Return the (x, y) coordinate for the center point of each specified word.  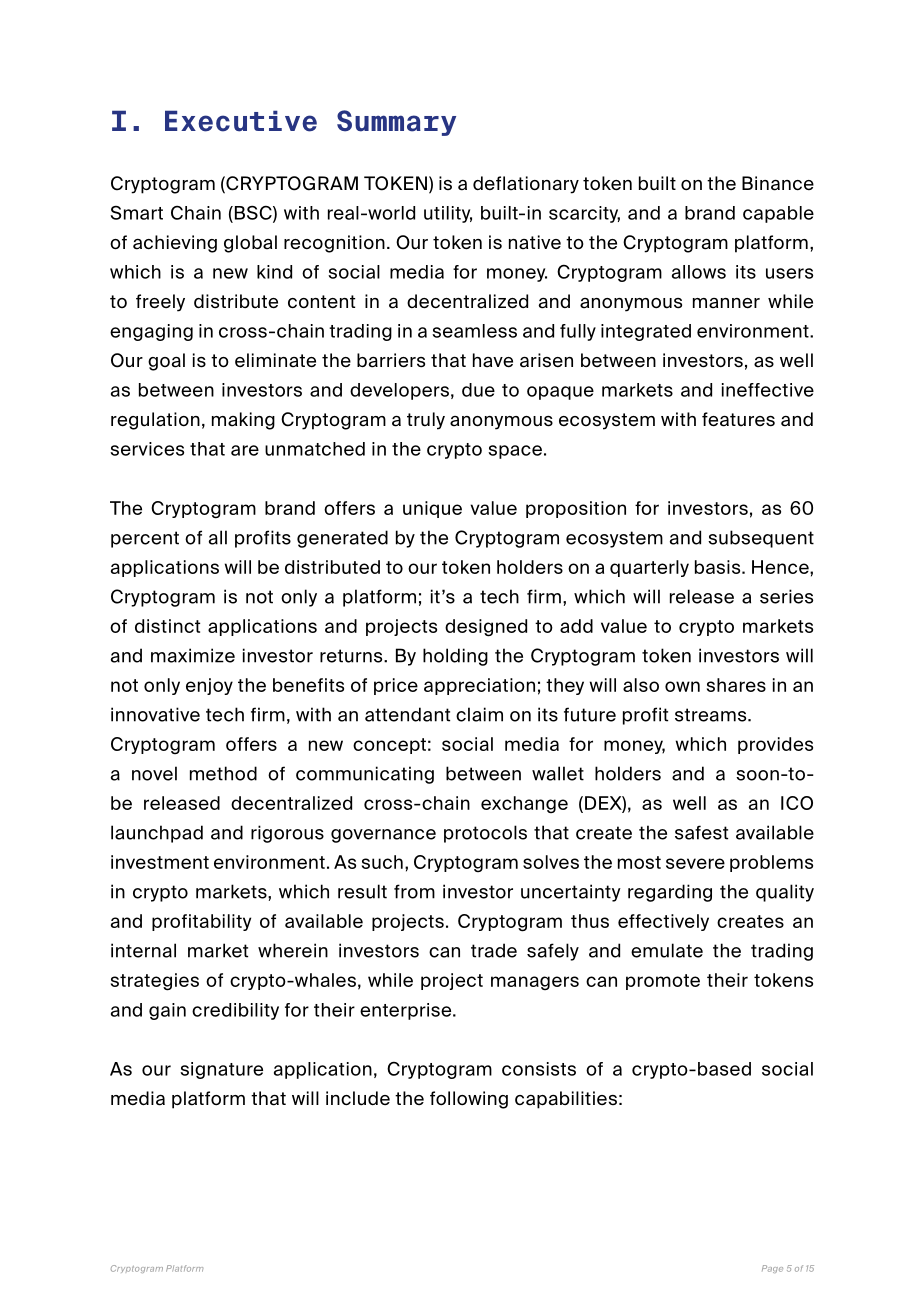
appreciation (479, 686)
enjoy (209, 686)
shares (736, 685)
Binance (778, 183)
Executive (241, 121)
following (469, 1100)
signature (221, 1070)
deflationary (526, 185)
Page (772, 1269)
